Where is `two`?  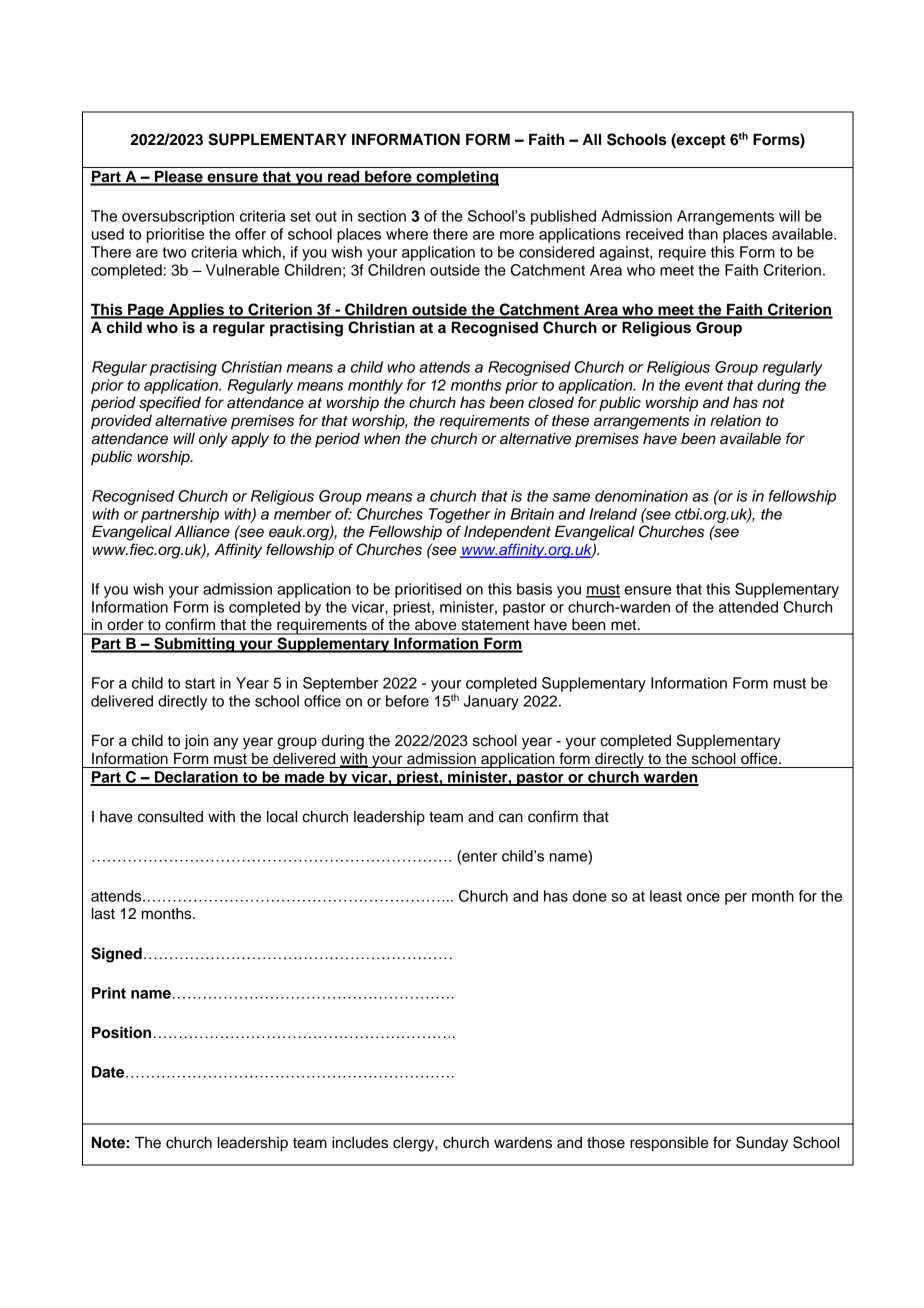
two is located at coordinates (174, 252).
